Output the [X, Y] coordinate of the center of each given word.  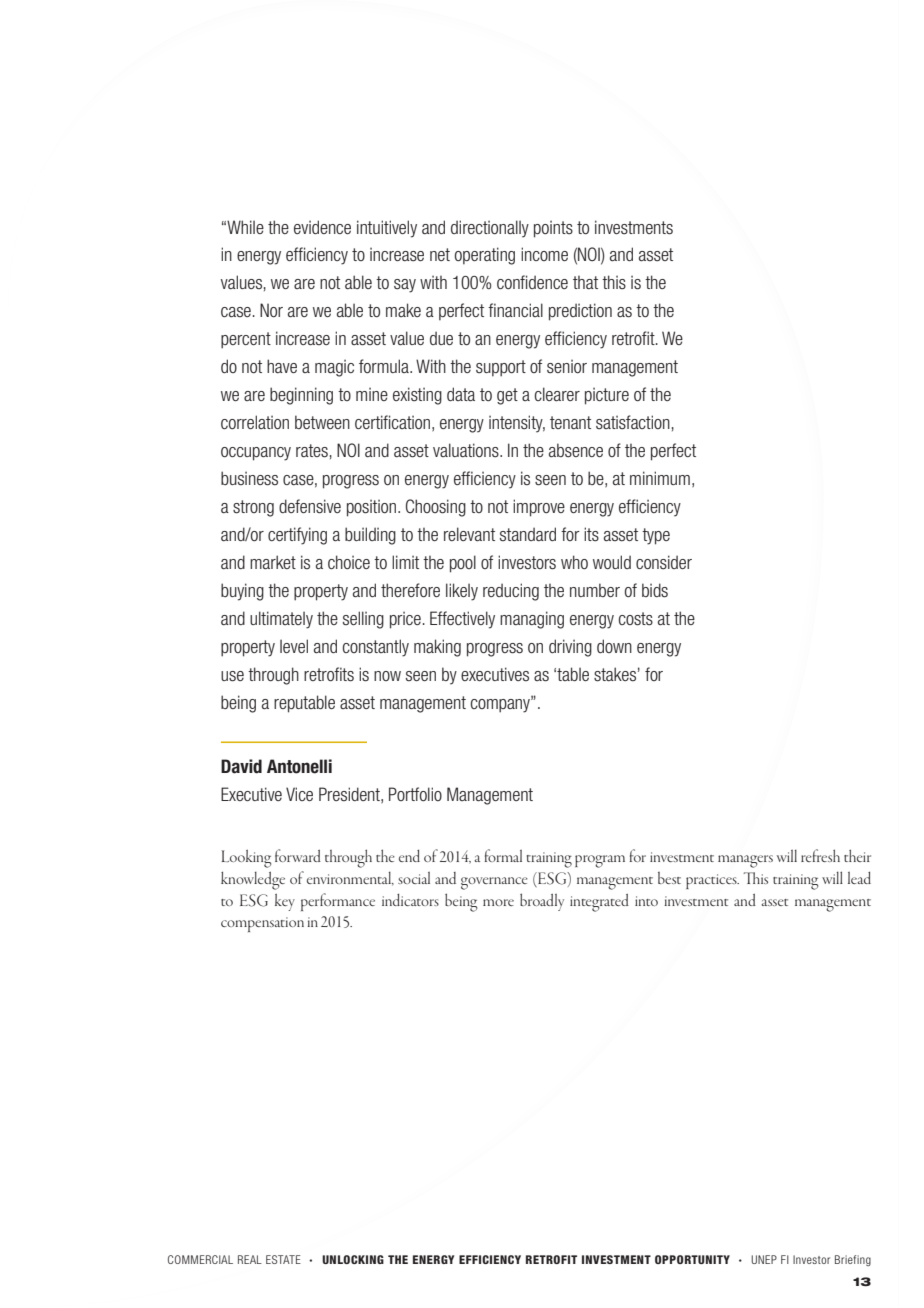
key [285, 902]
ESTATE [283, 1259]
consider [664, 562]
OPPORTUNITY [692, 1259]
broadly [542, 902]
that [585, 282]
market [273, 562]
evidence [322, 227]
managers [745, 861]
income [544, 254]
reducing [511, 592]
